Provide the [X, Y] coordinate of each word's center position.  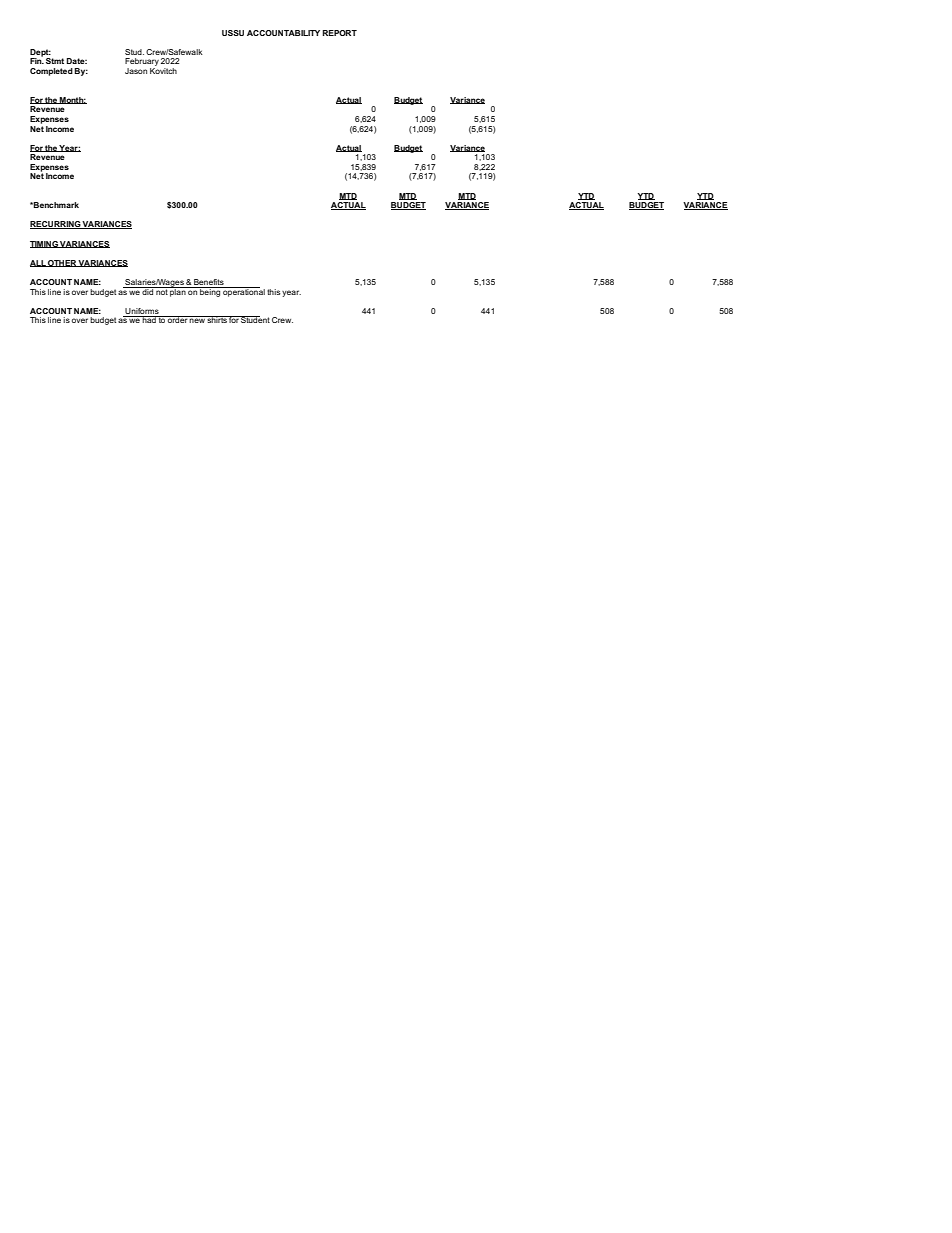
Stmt [55, 61]
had [149, 319]
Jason [136, 71]
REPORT [339, 33]
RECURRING [56, 225]
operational [243, 292]
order [177, 319]
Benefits [209, 283]
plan [178, 291]
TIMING [45, 244]
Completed [51, 72]
